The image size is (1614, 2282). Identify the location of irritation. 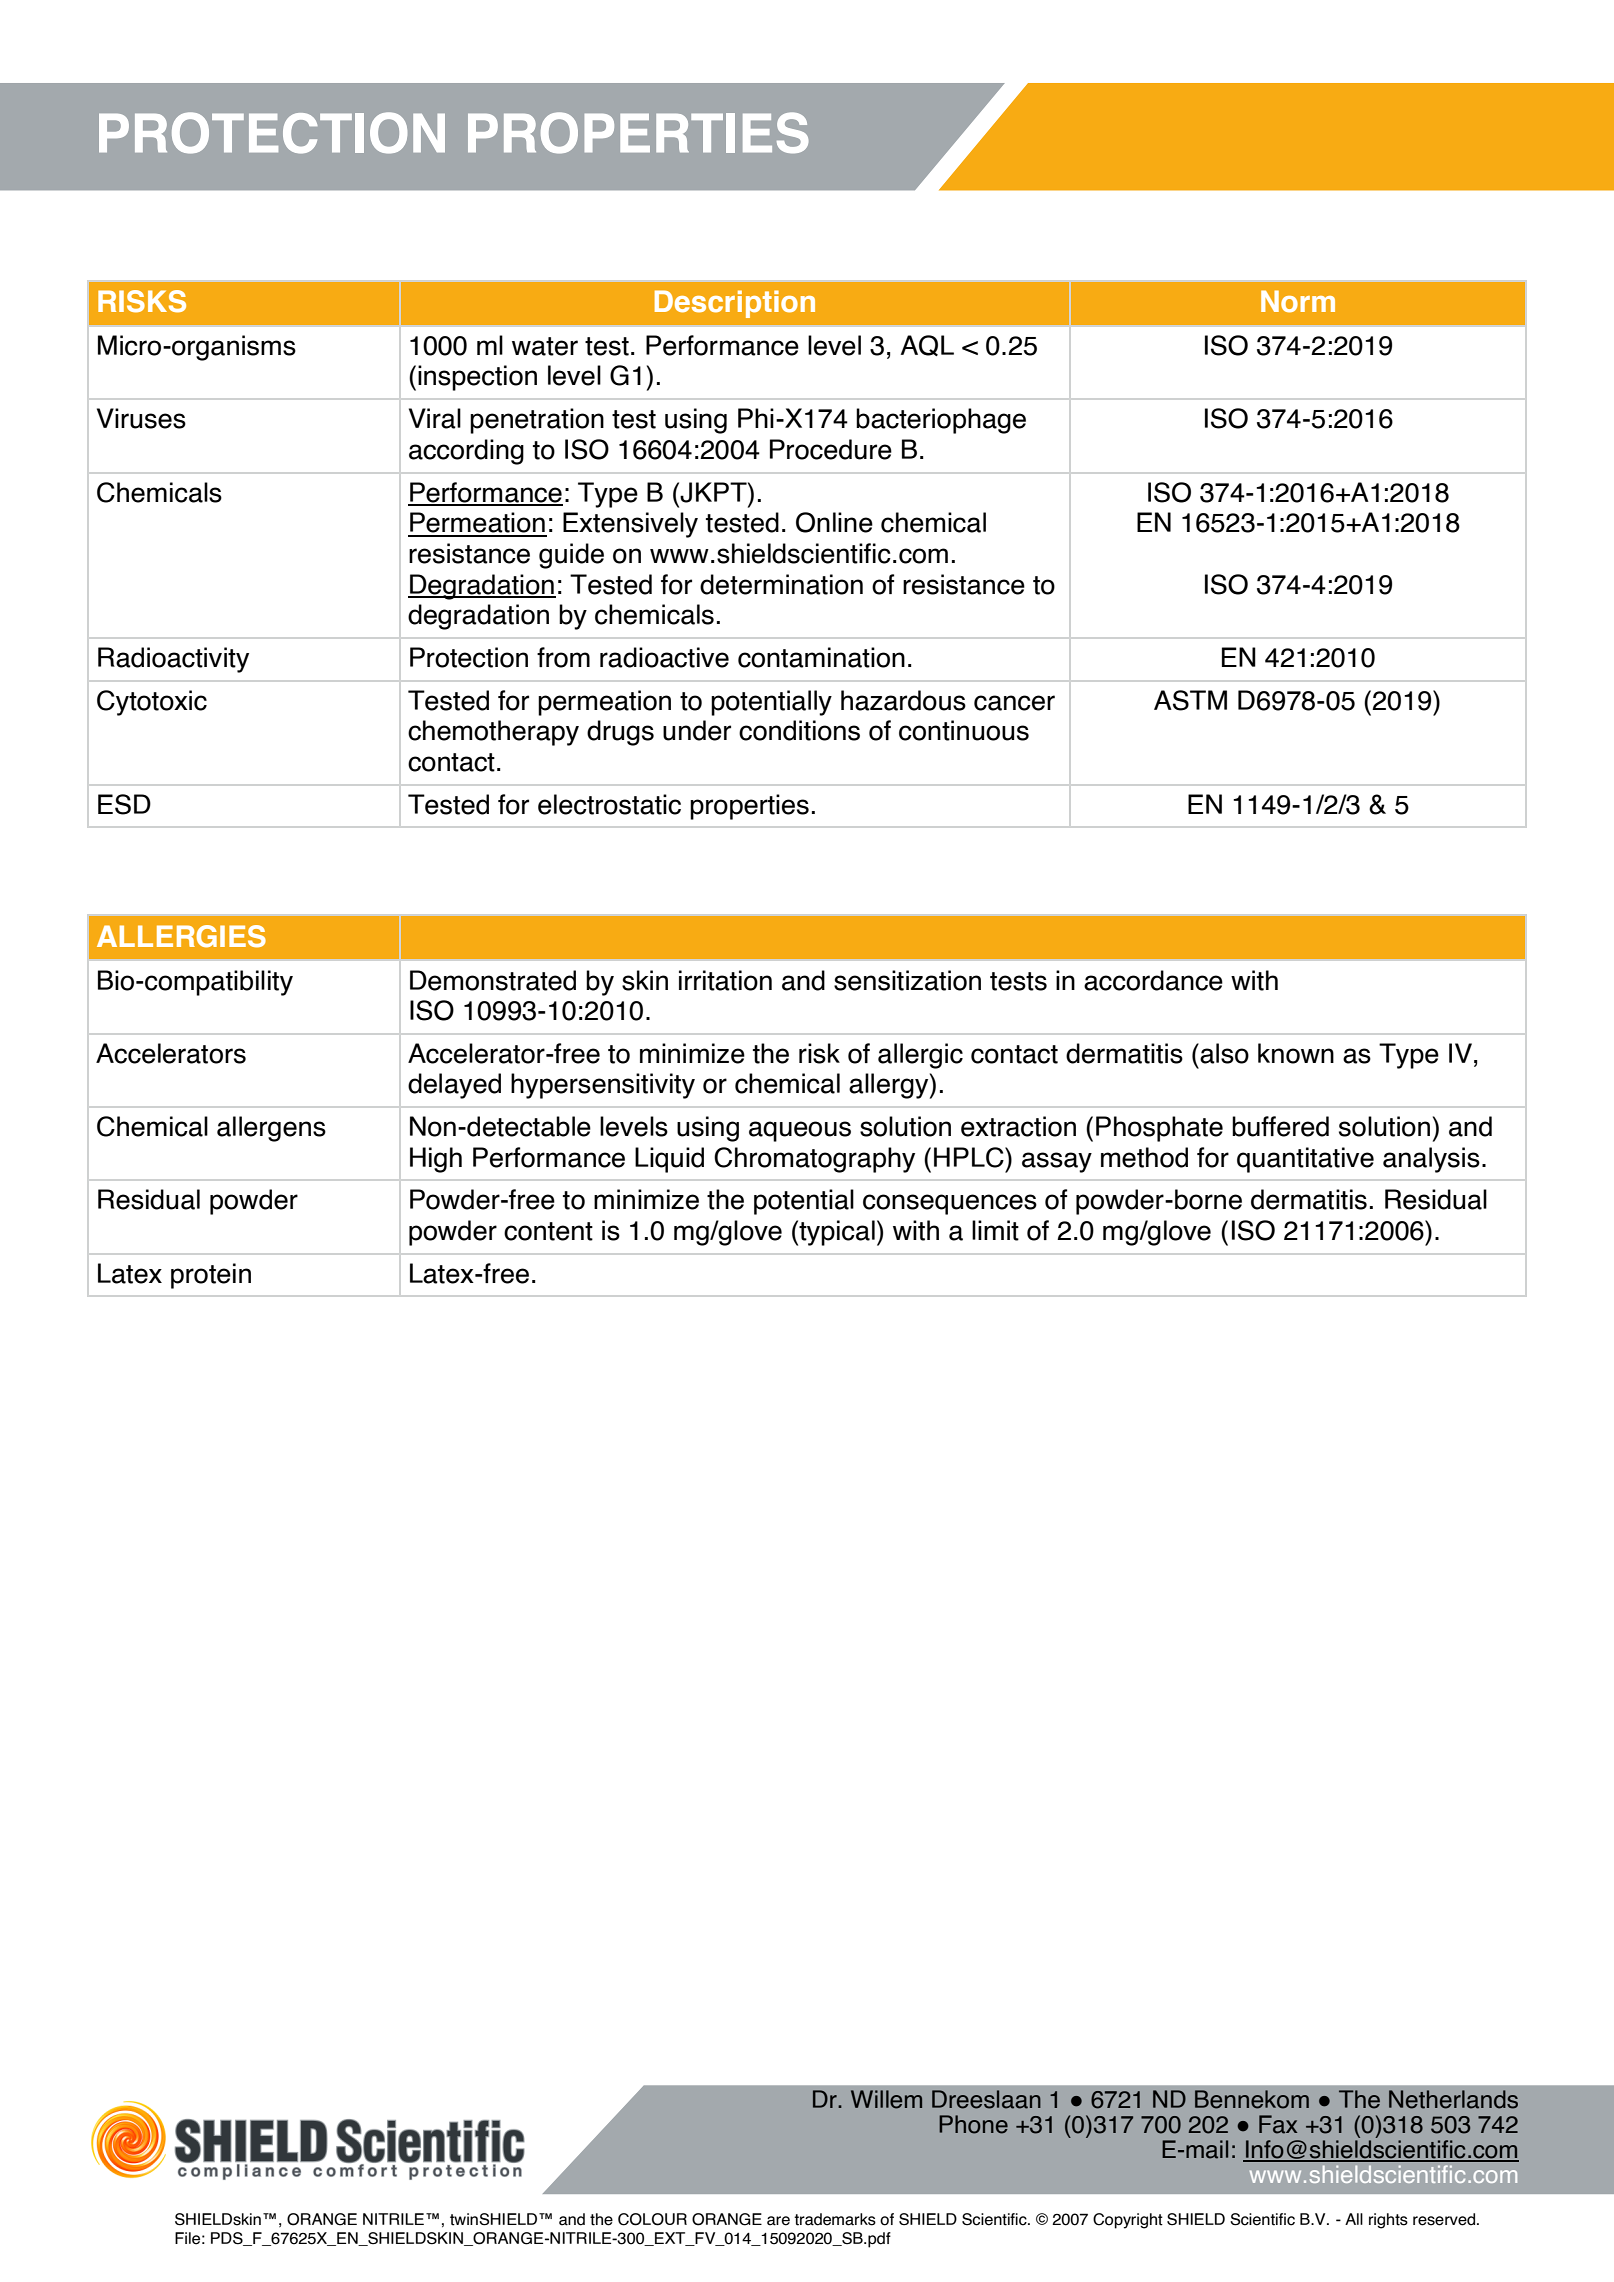
(725, 980).
